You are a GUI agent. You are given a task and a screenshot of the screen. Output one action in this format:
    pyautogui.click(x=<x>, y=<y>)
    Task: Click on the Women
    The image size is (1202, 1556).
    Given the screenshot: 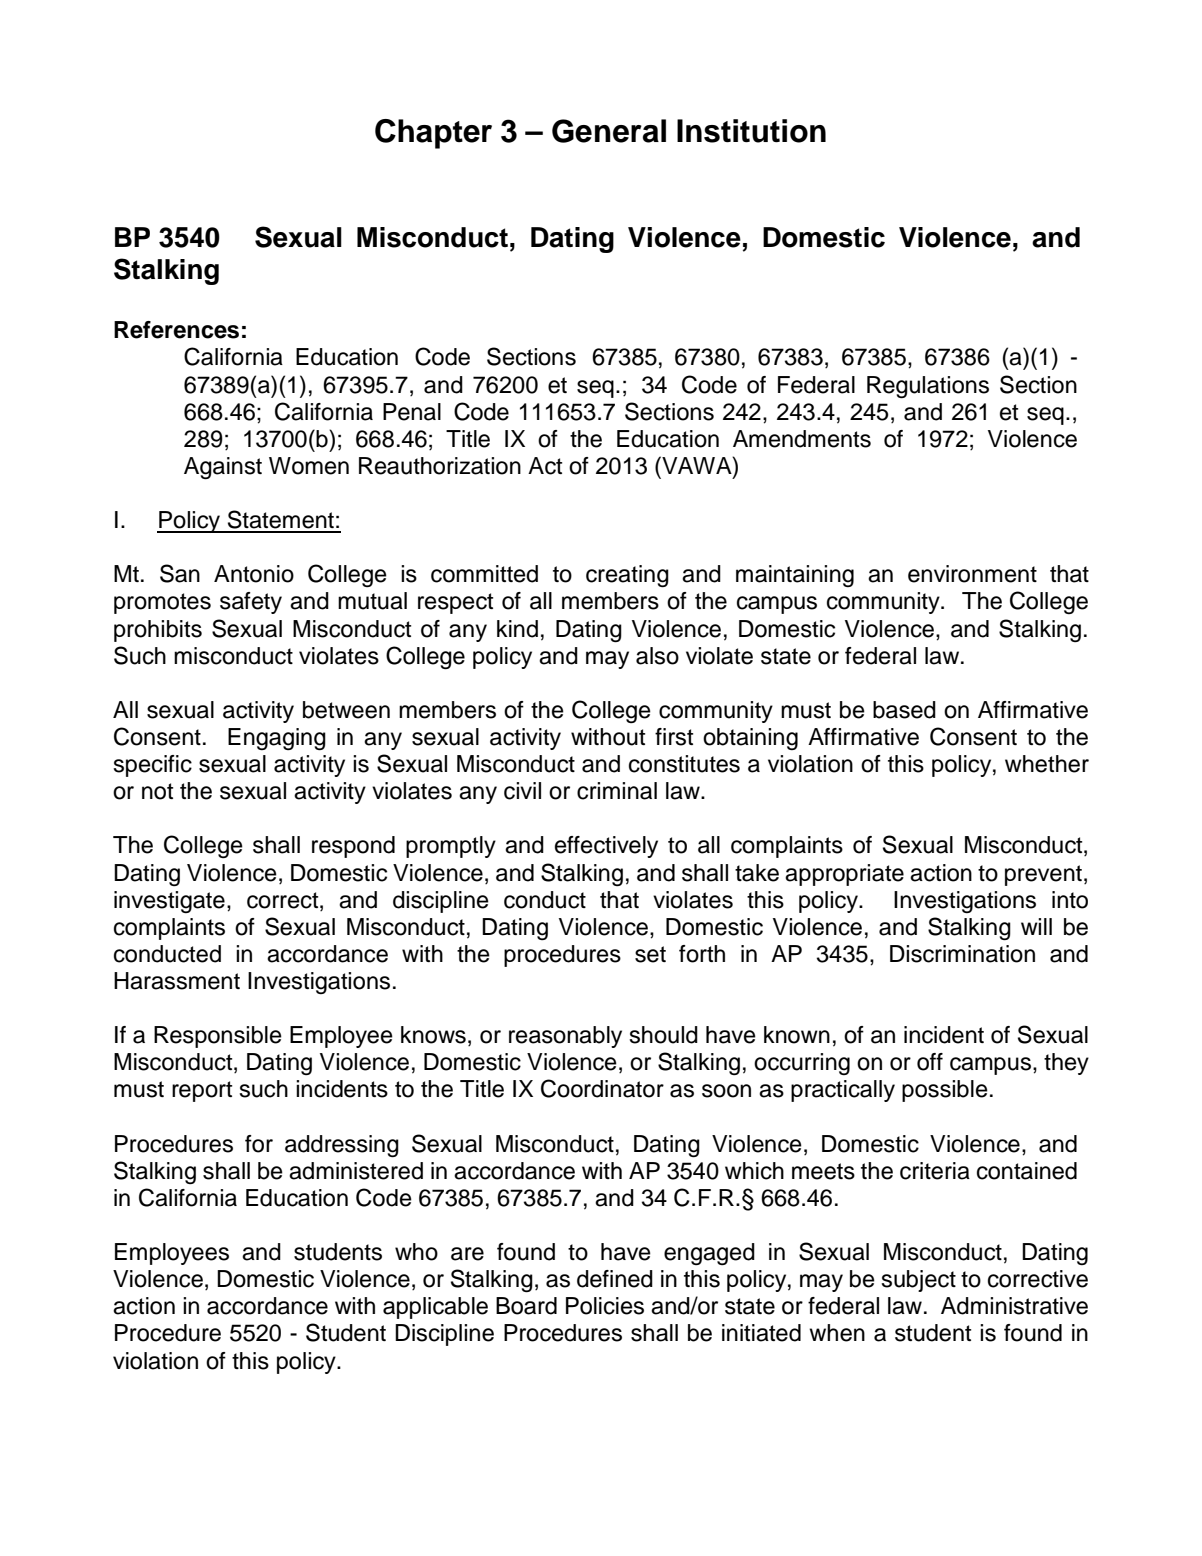 What is the action you would take?
    pyautogui.click(x=309, y=466)
